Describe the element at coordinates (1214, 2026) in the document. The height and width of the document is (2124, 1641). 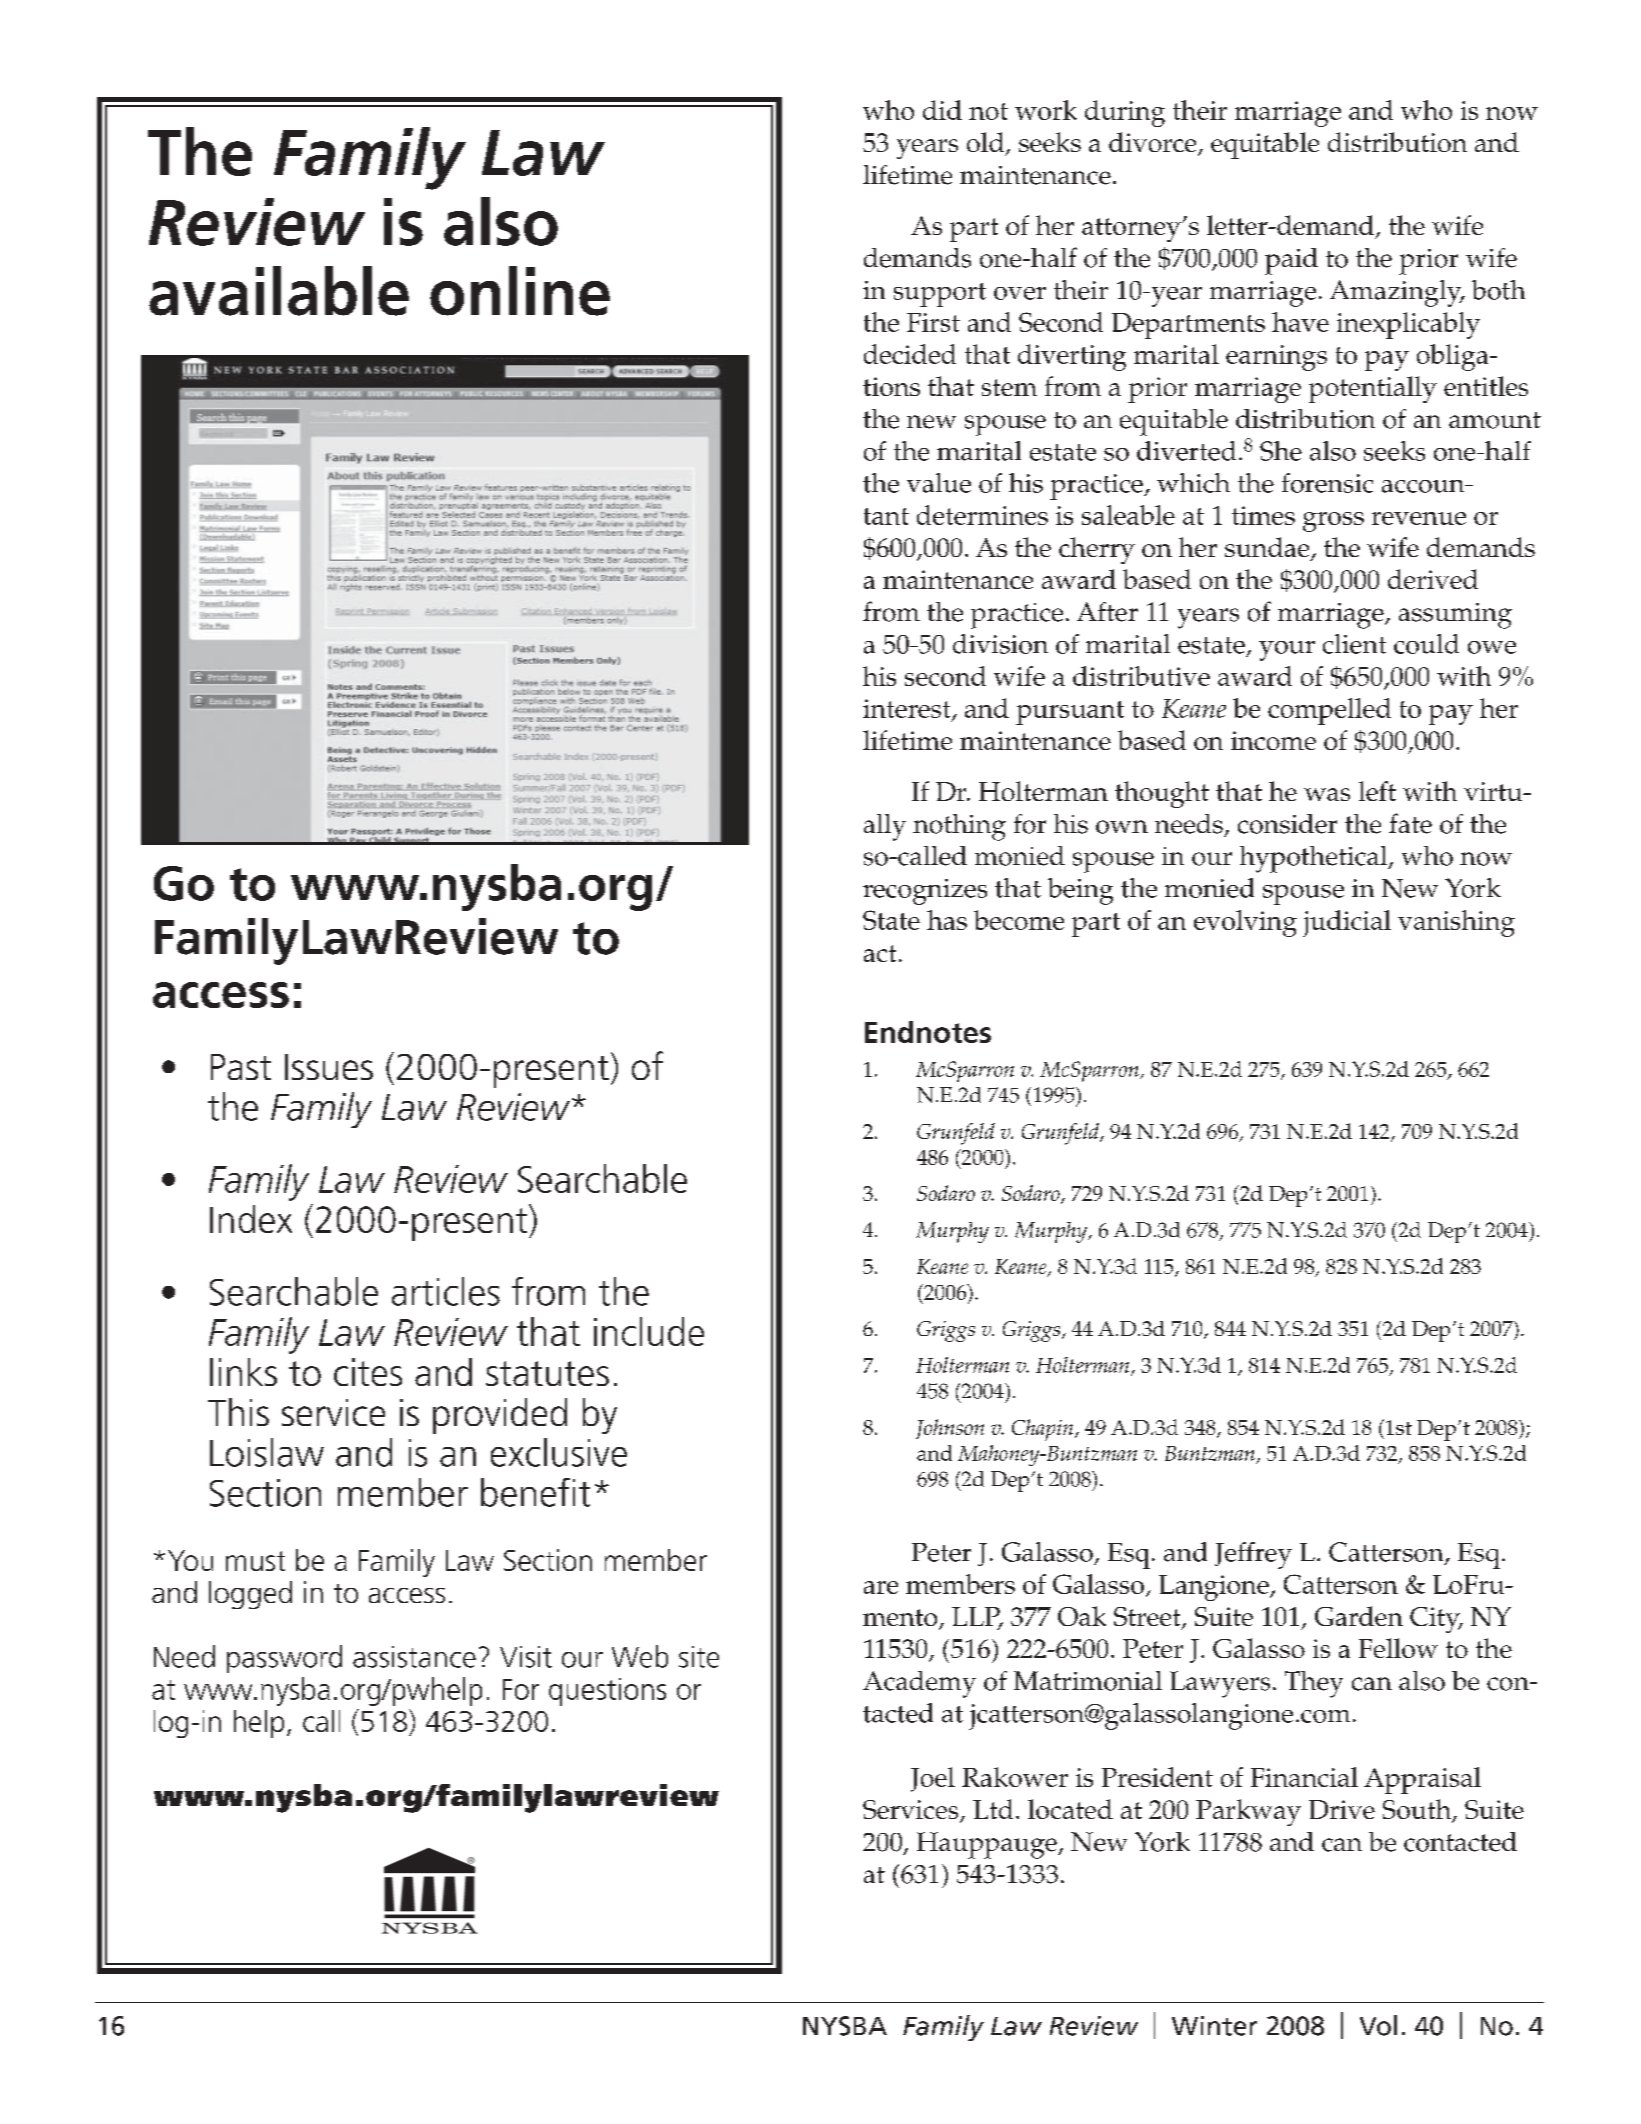
I see `Winter` at that location.
